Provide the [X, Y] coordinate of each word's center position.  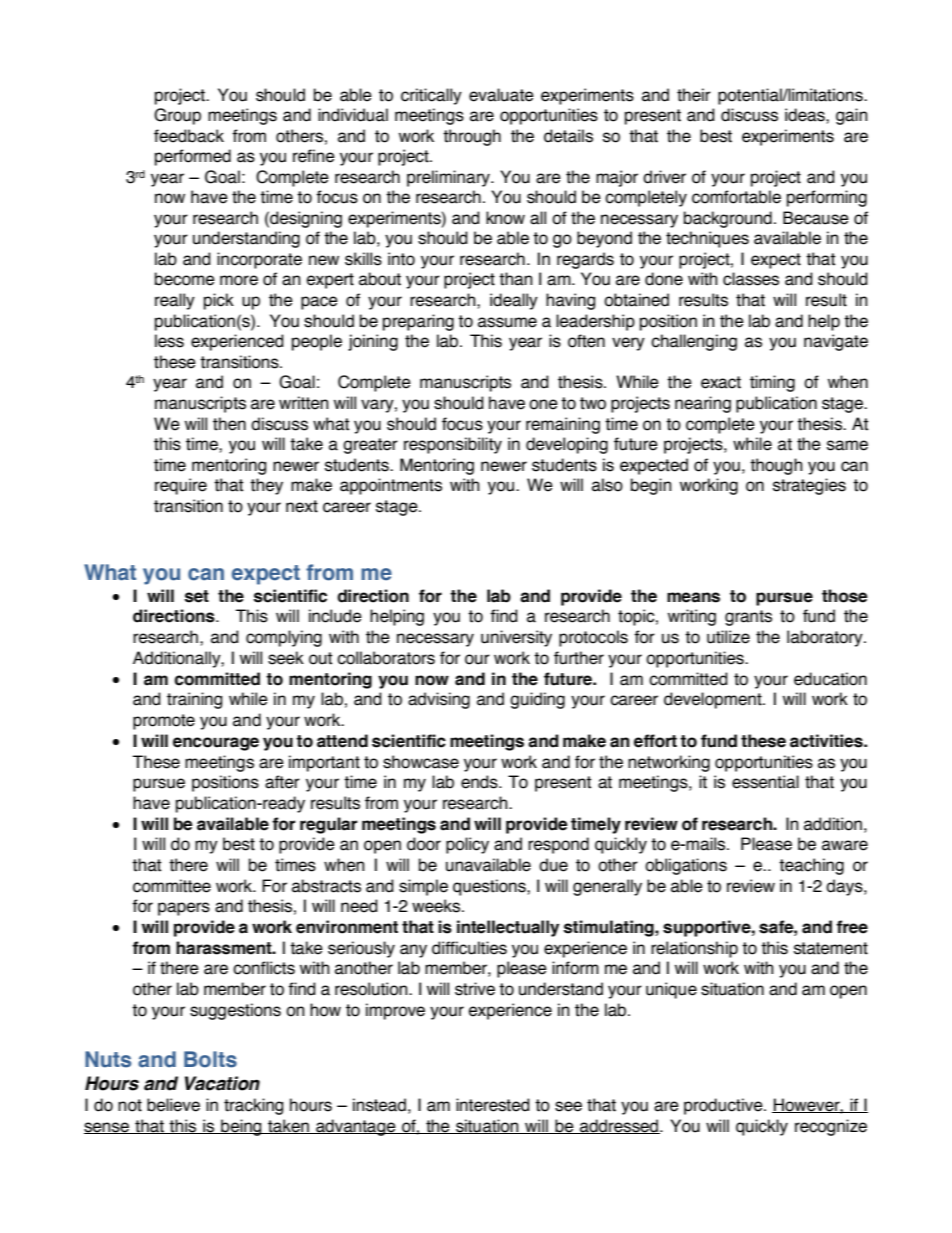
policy [467, 845]
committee [172, 886]
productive [724, 1106]
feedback [189, 136]
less [169, 341]
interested [493, 1105]
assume [507, 322]
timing [772, 383]
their [694, 95]
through [472, 137]
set [197, 596]
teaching [811, 866]
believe [173, 1105]
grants [748, 618]
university [516, 638]
